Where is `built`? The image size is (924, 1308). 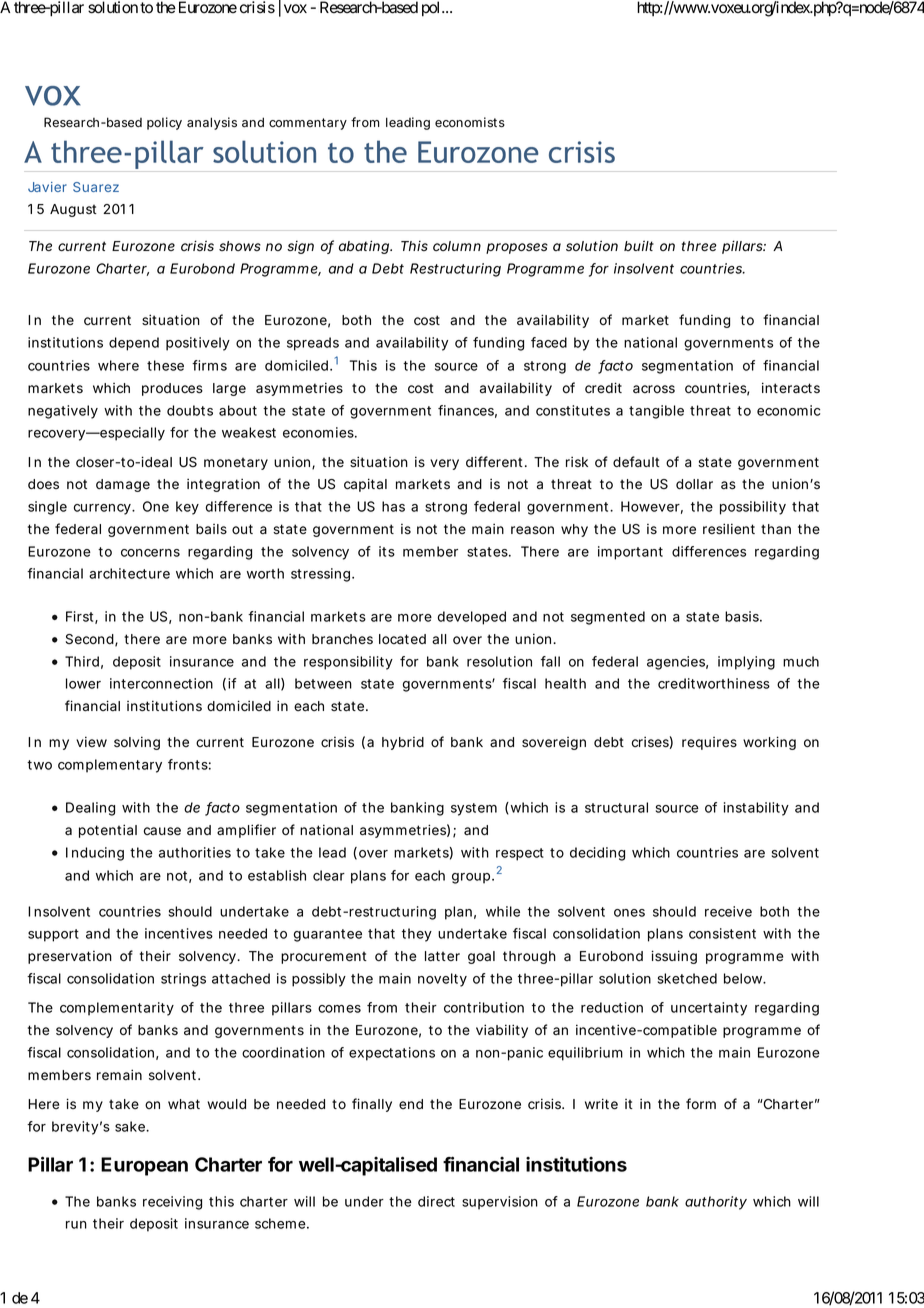 built is located at coordinates (639, 246).
